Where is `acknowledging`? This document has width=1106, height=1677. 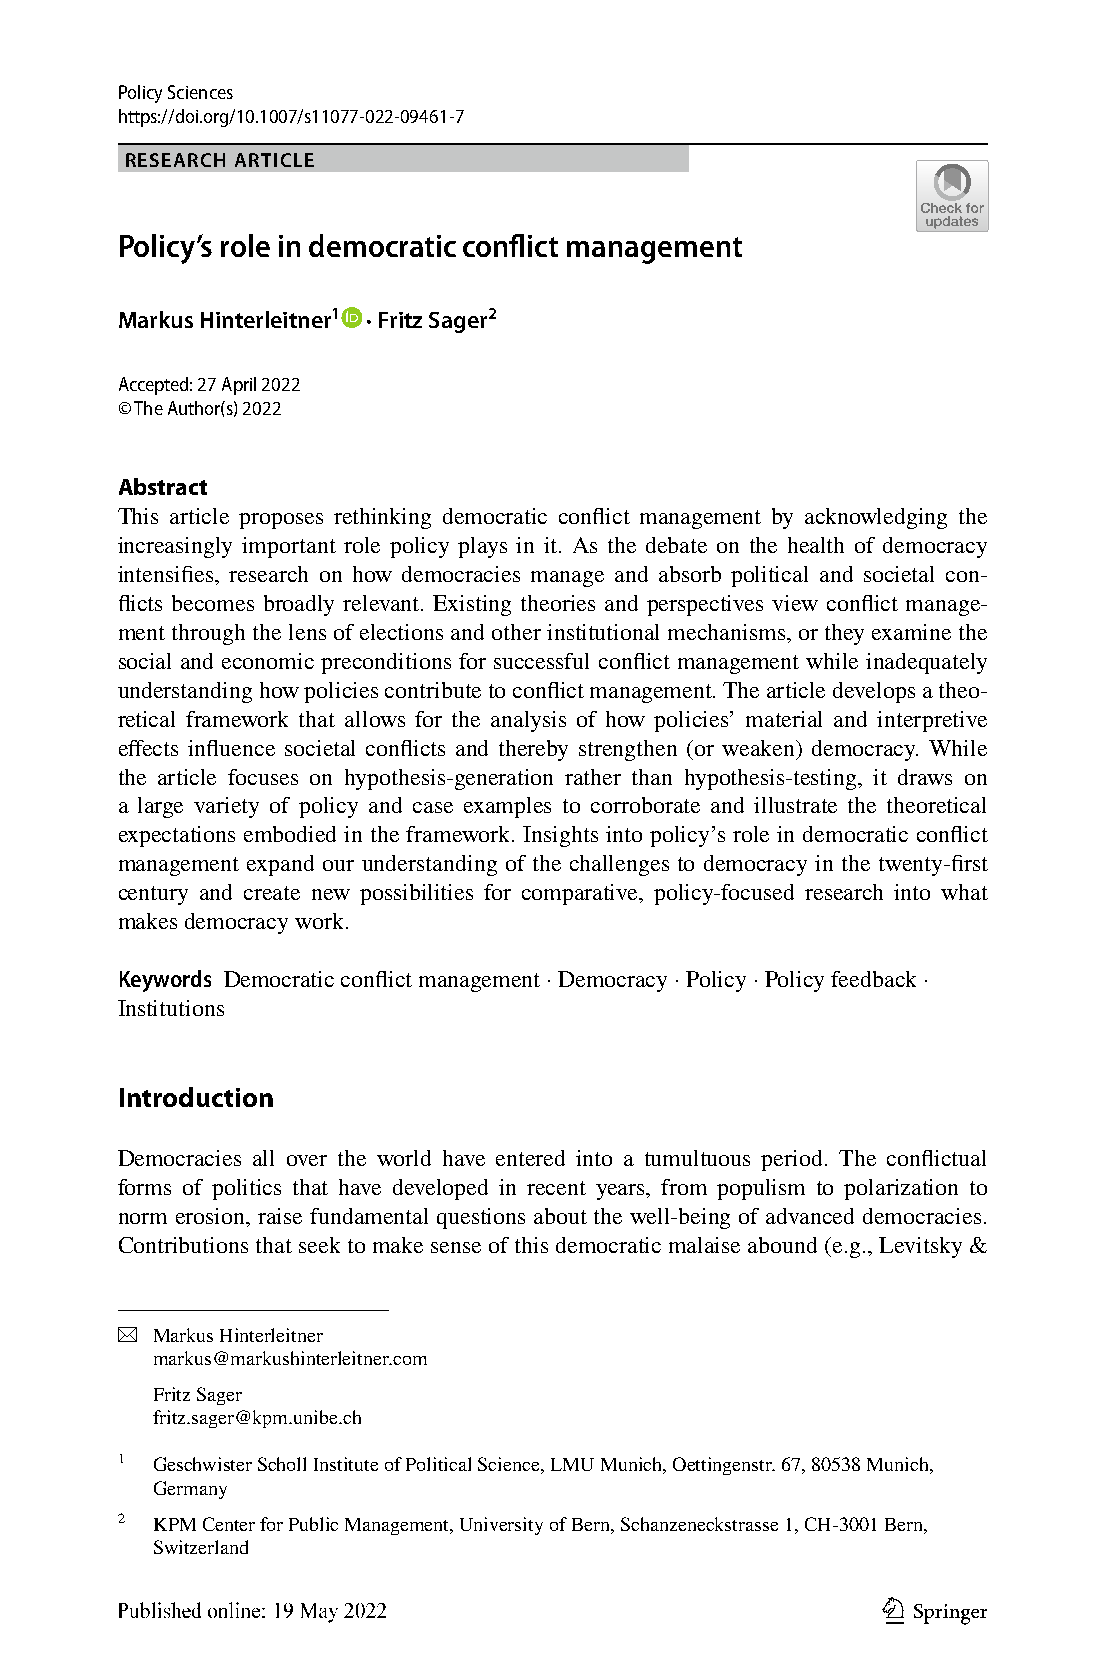 acknowledging is located at coordinates (876, 518).
